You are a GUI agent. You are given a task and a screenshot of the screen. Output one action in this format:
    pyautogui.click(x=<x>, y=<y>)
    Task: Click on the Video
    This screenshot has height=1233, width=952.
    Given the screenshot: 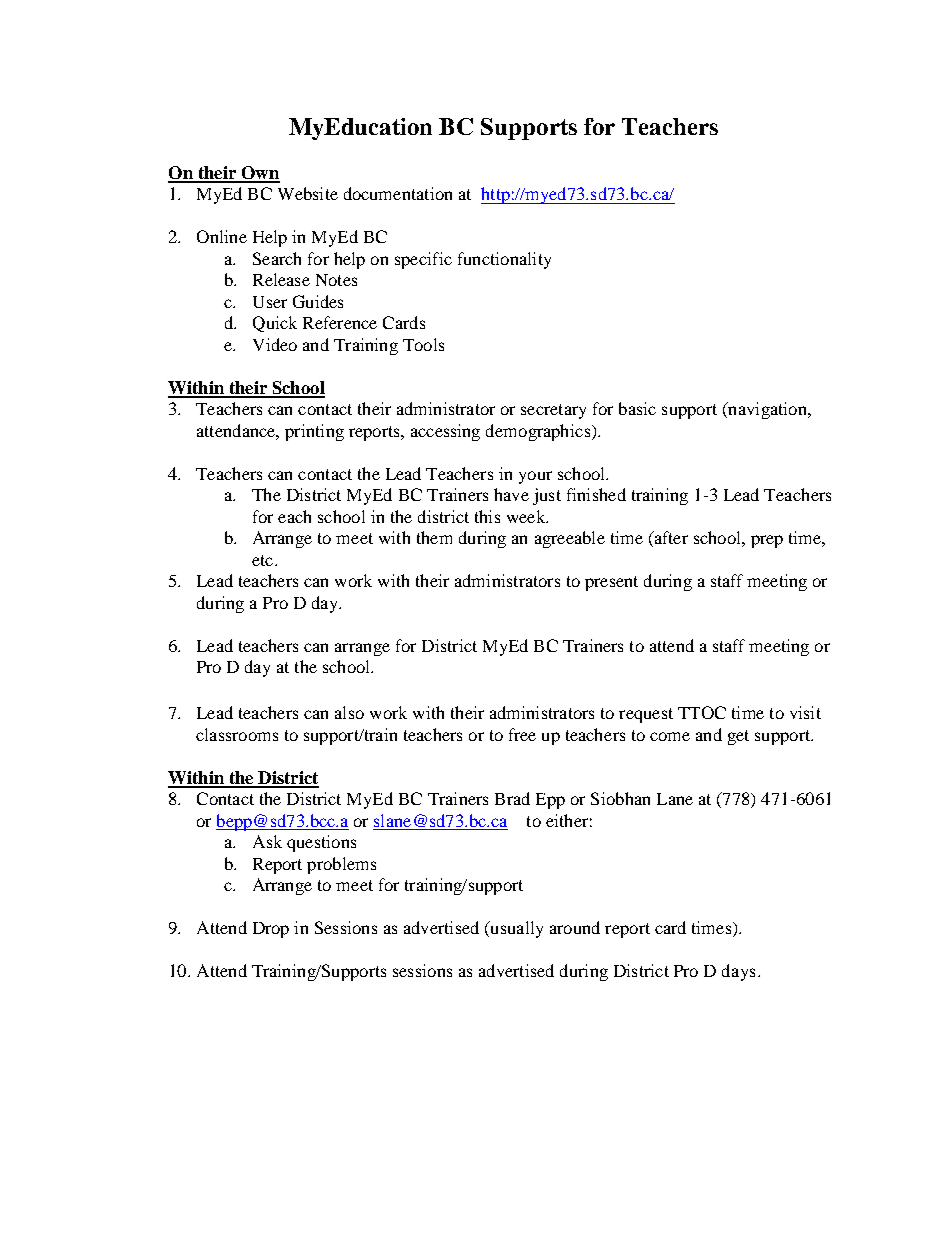 What is the action you would take?
    pyautogui.click(x=275, y=344)
